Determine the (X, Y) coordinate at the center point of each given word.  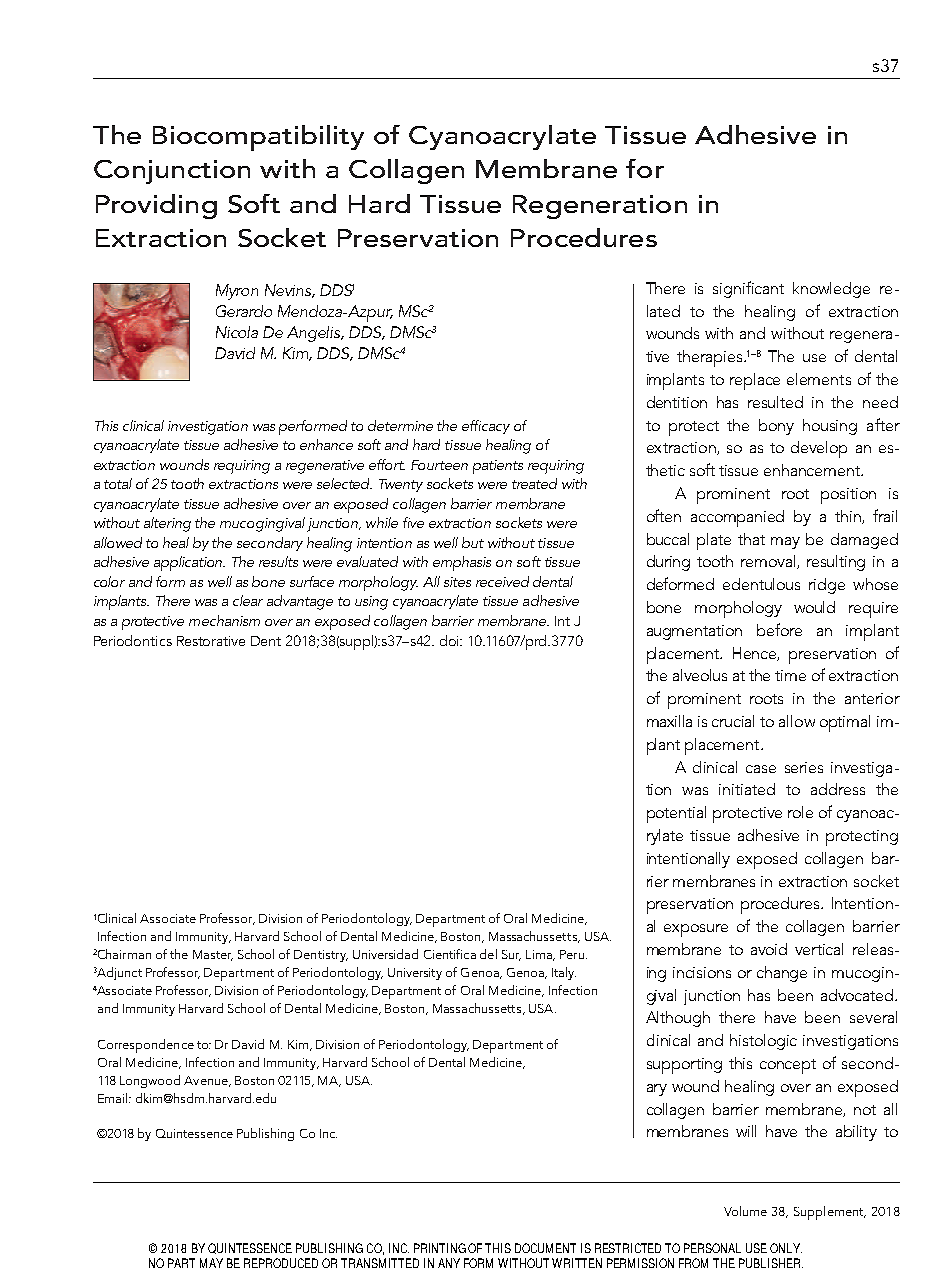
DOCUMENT (545, 1248)
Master (213, 955)
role (800, 812)
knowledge (831, 290)
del (488, 954)
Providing (156, 206)
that (751, 539)
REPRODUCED (281, 1263)
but (473, 542)
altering (167, 524)
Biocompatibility (258, 138)
